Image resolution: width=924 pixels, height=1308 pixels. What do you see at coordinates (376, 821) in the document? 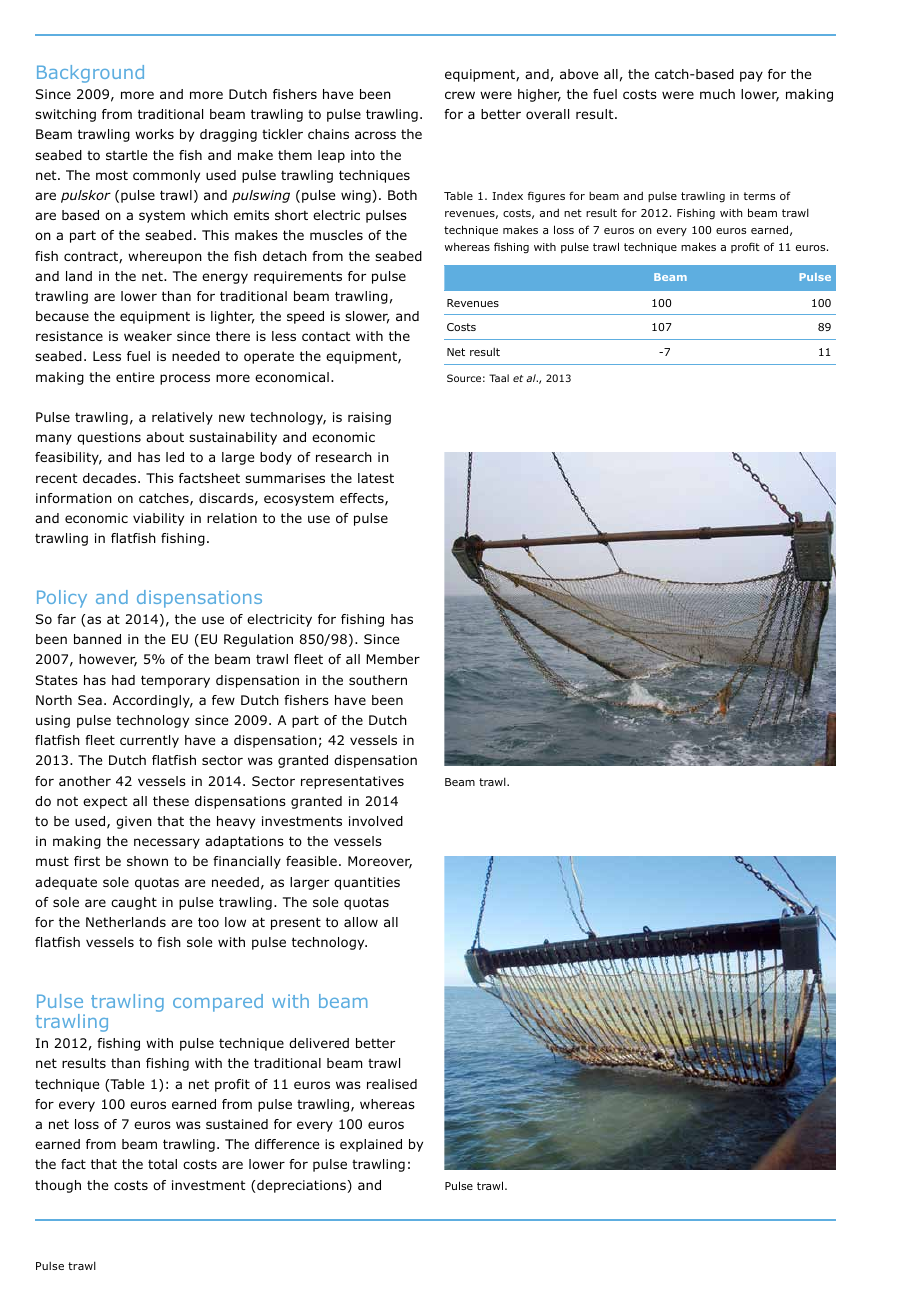
I see `involved` at bounding box center [376, 821].
